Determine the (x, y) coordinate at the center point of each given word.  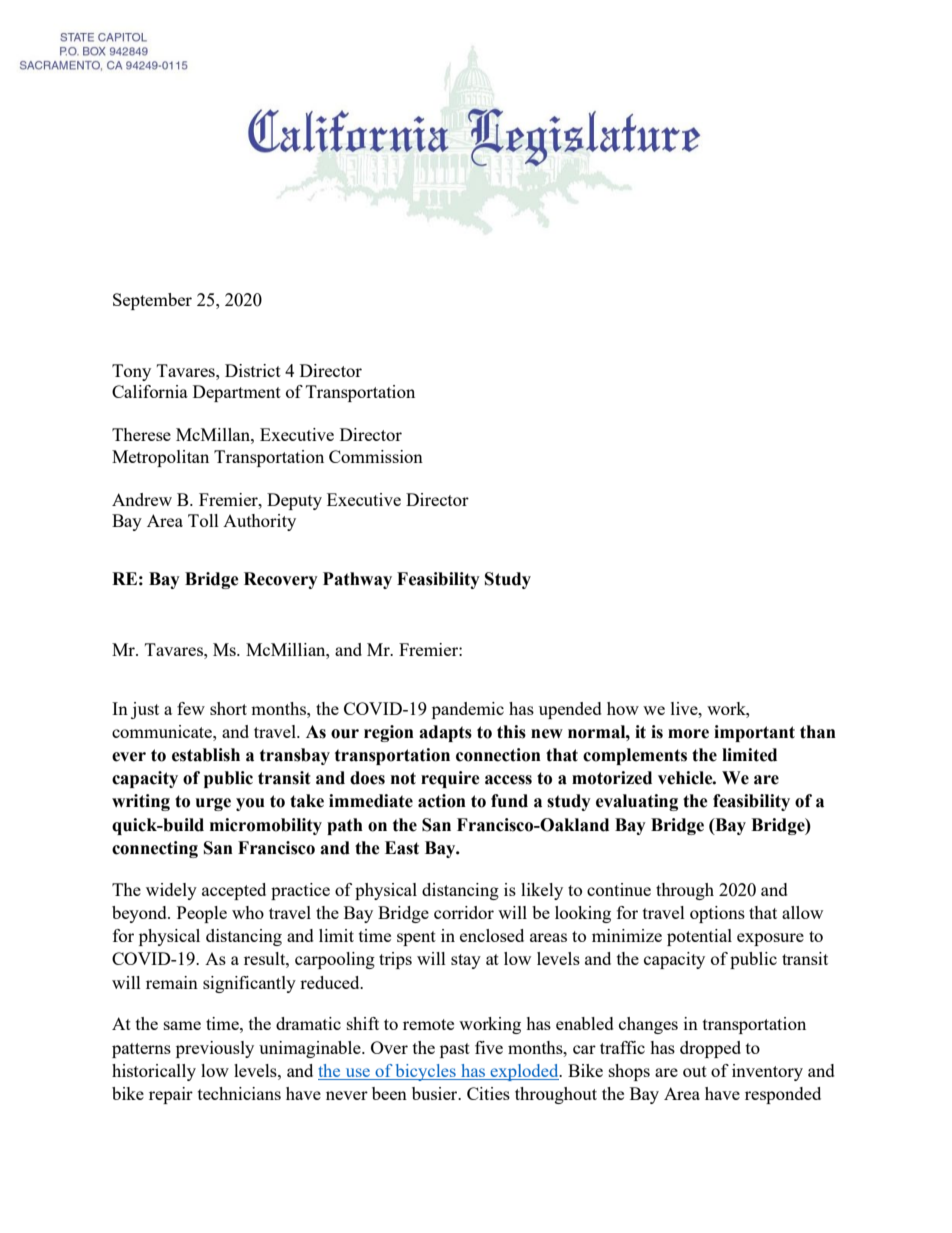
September (152, 301)
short (228, 708)
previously (215, 1049)
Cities (488, 1093)
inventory (767, 1072)
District (253, 370)
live (685, 708)
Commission (376, 456)
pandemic (468, 710)
